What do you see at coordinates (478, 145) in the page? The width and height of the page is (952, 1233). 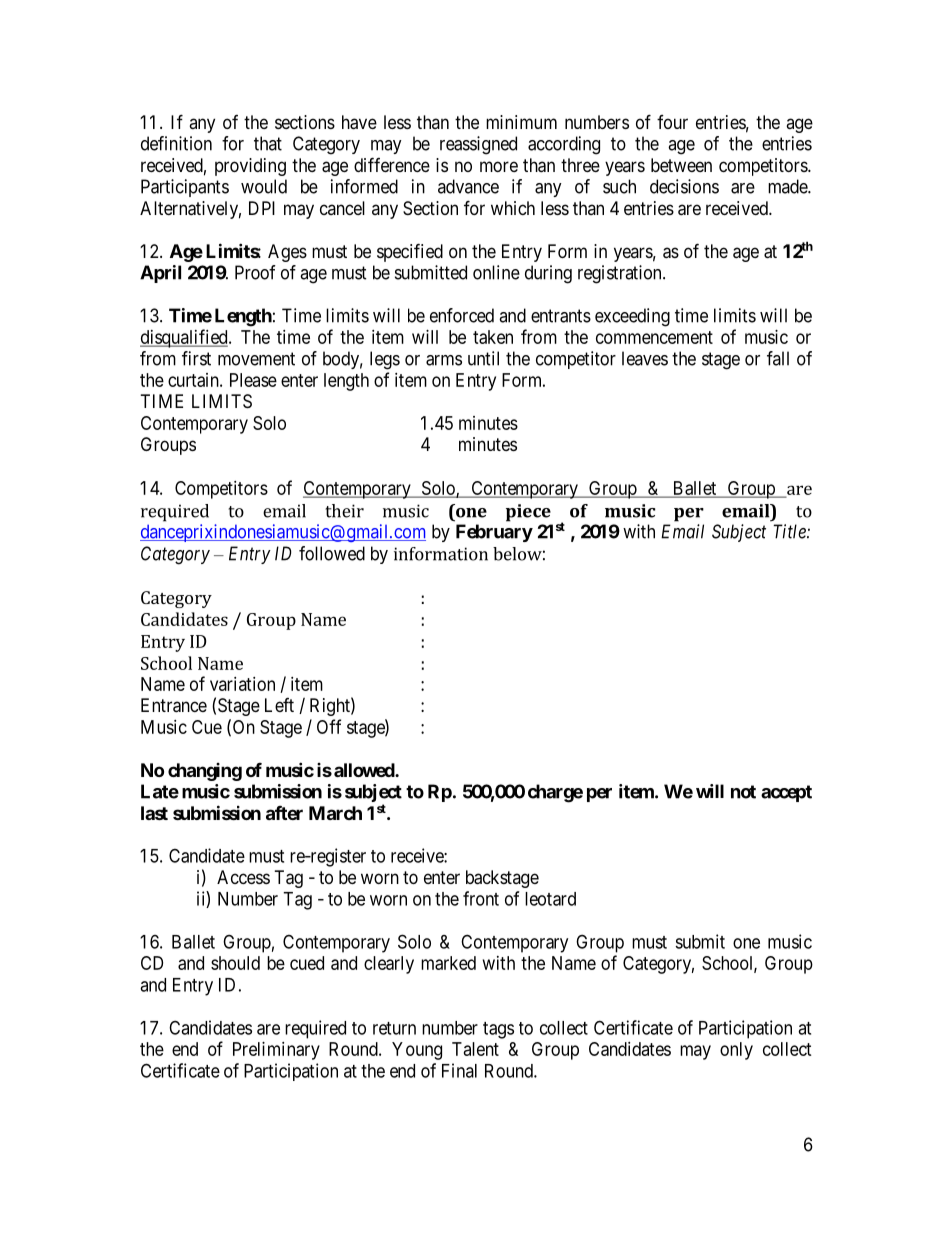 I see `reassigned` at bounding box center [478, 145].
